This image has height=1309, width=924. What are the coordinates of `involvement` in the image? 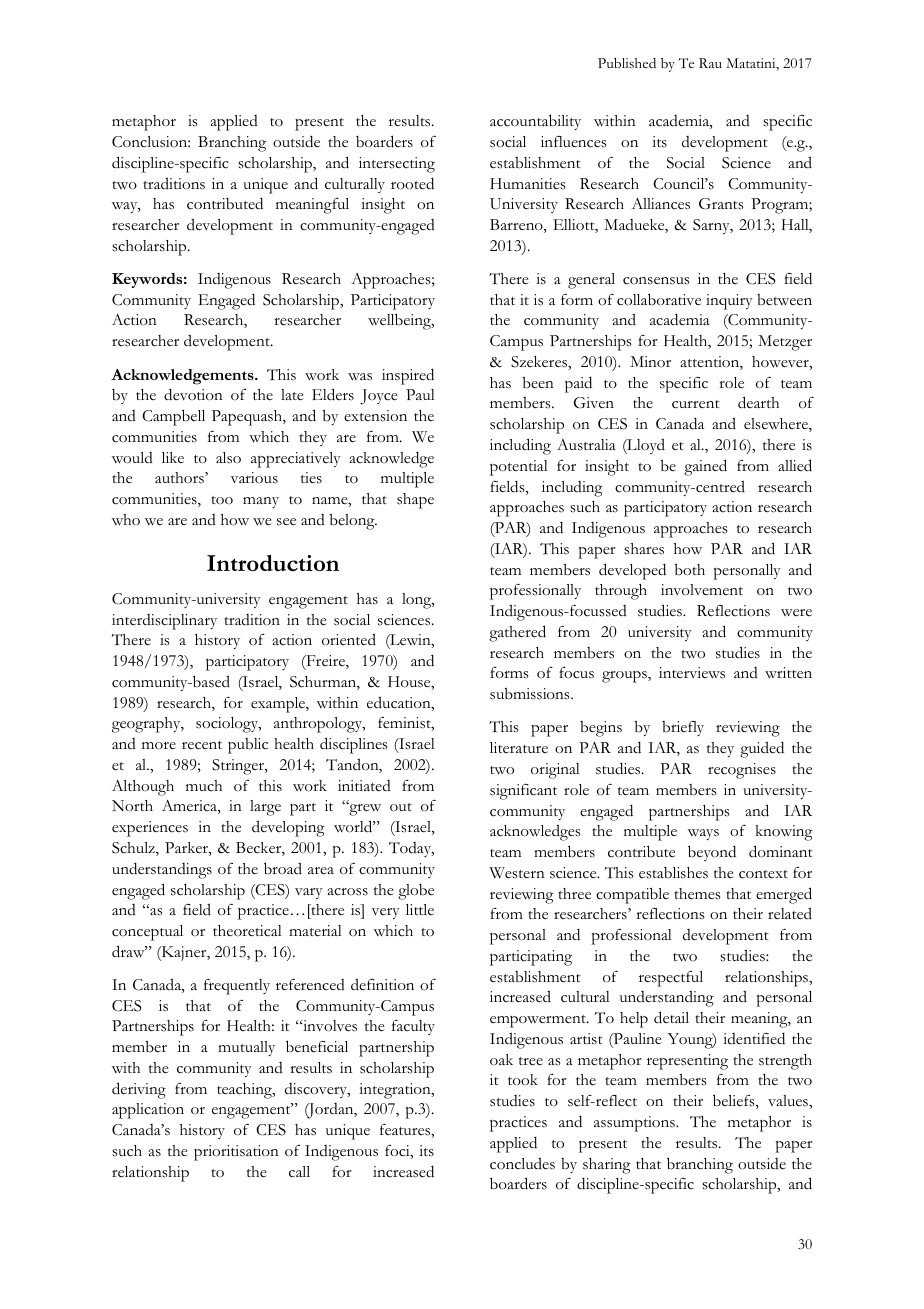 It's located at (702, 590).
